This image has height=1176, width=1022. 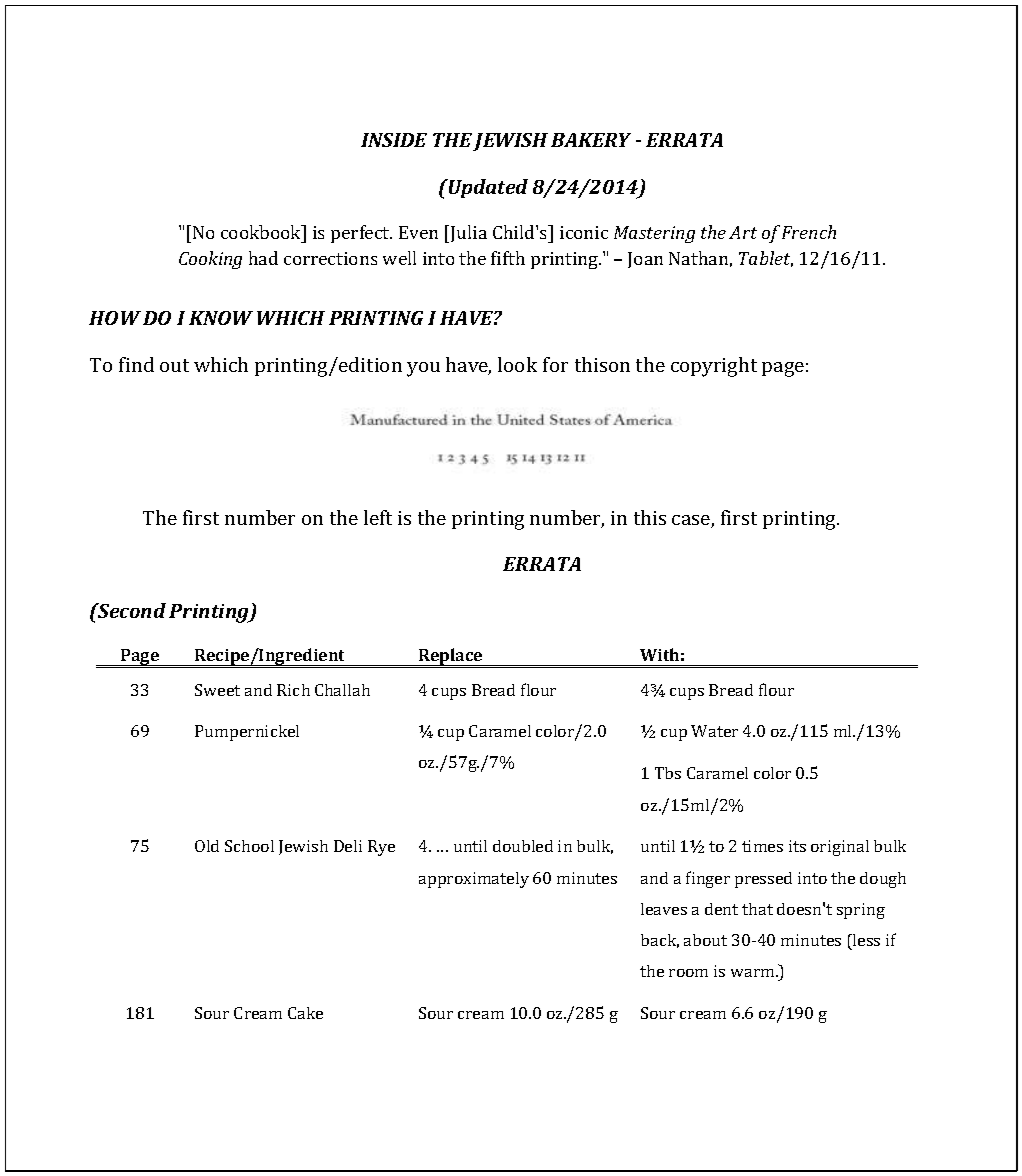 I want to click on Replace, so click(x=451, y=658).
